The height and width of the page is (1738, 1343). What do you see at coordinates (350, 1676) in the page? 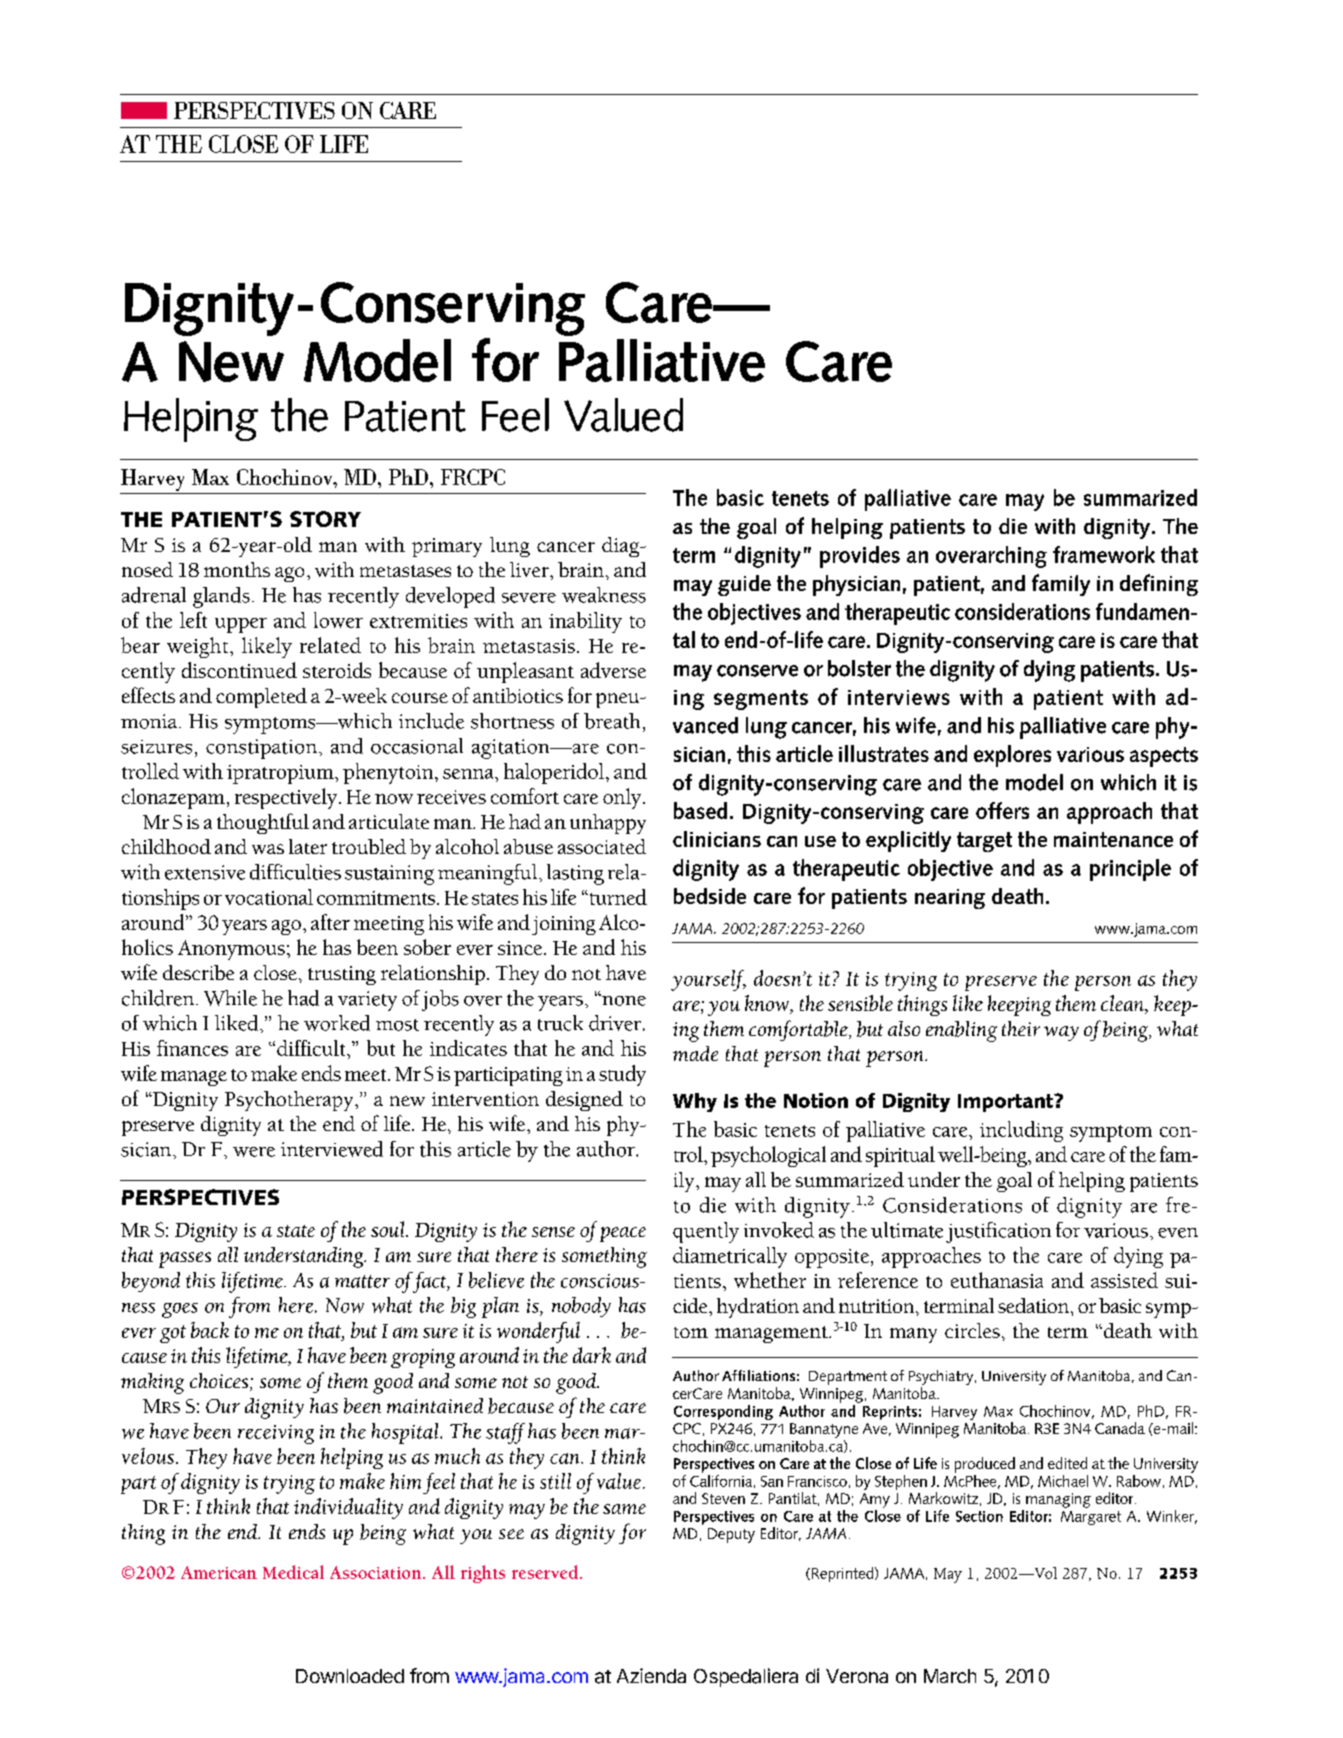
I see `Downloaded` at bounding box center [350, 1676].
